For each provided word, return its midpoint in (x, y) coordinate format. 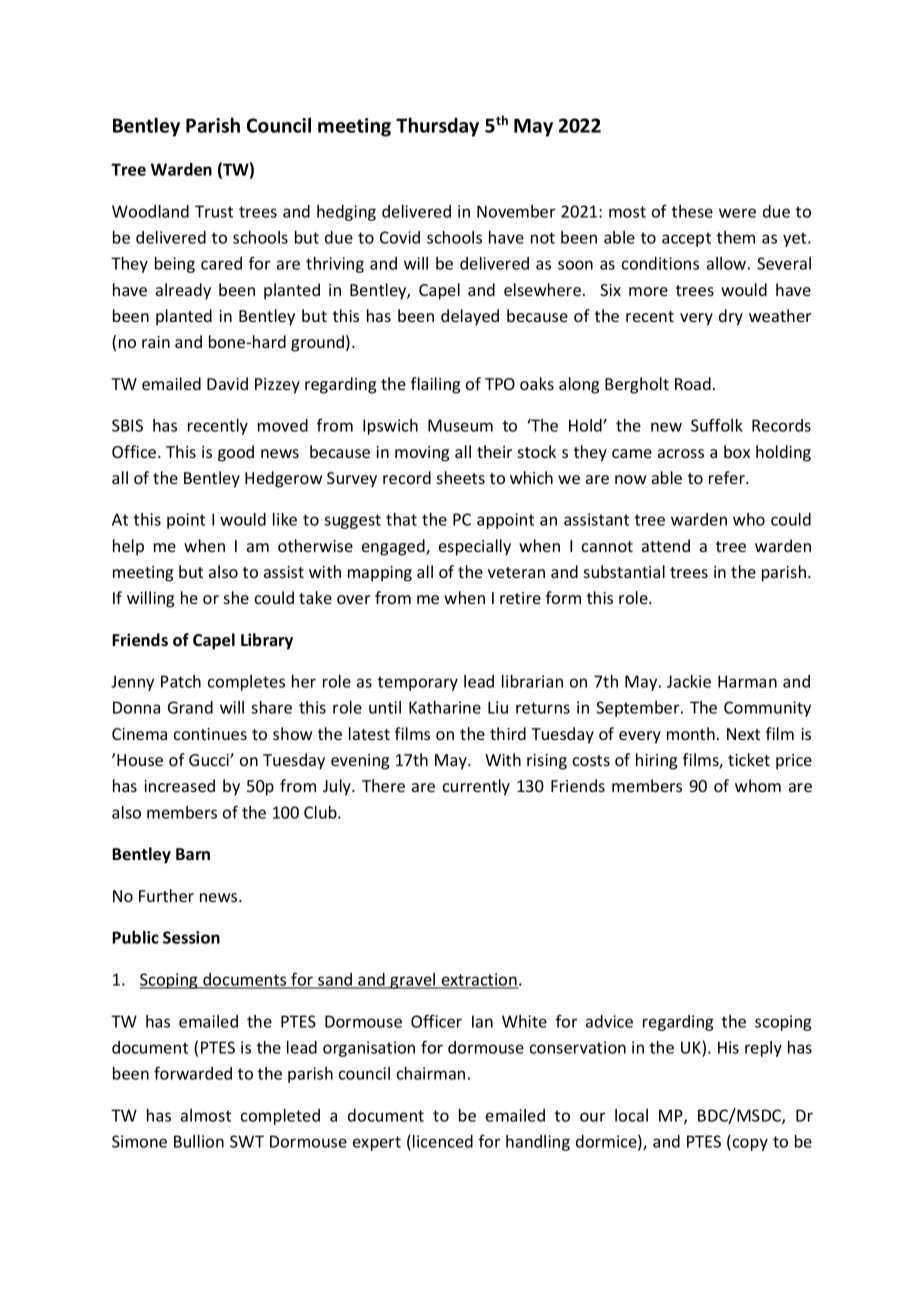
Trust (214, 211)
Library (267, 641)
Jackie (689, 681)
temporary (418, 683)
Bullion (199, 1141)
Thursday (437, 127)
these (692, 211)
